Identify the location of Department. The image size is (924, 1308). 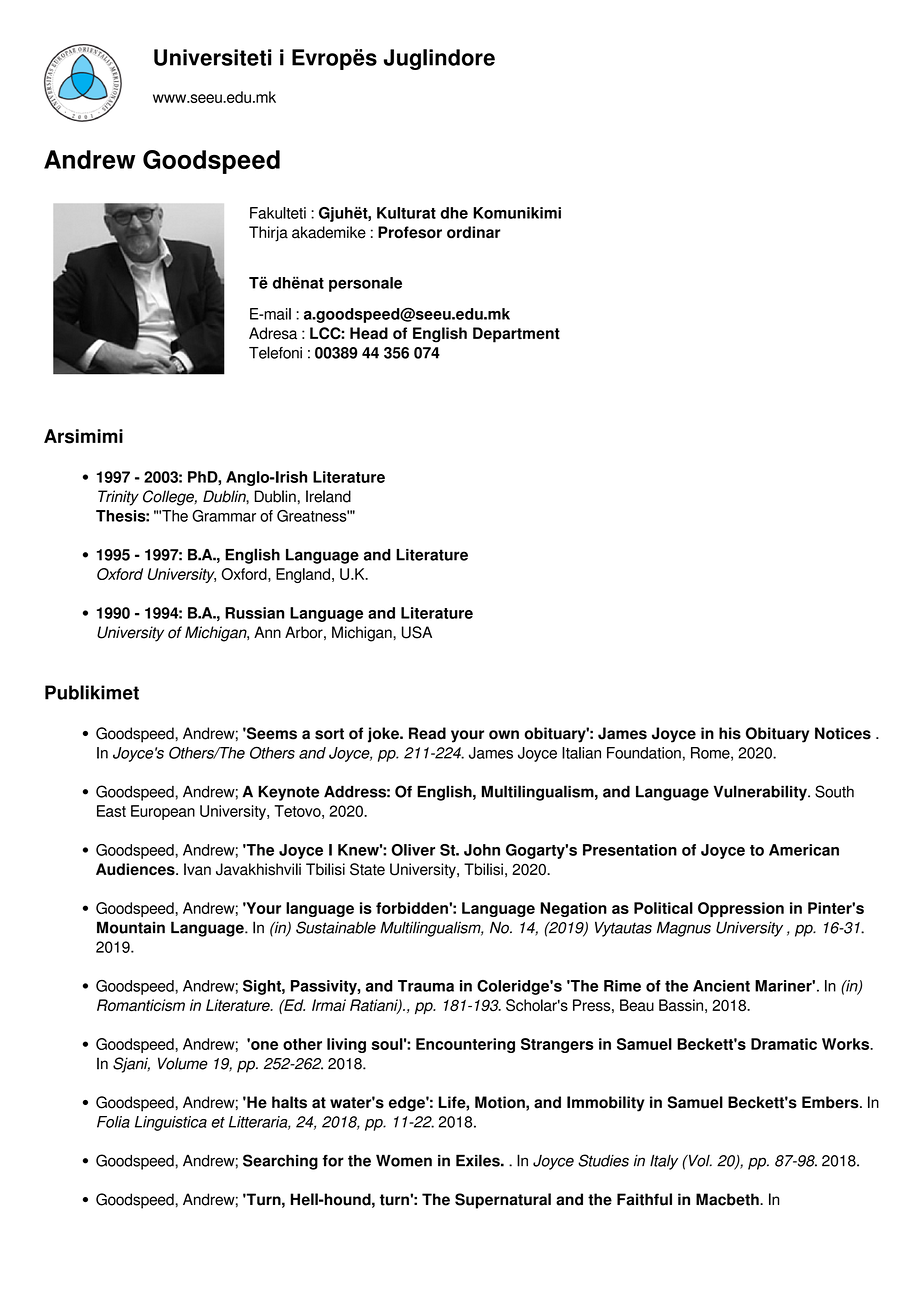
(516, 335).
